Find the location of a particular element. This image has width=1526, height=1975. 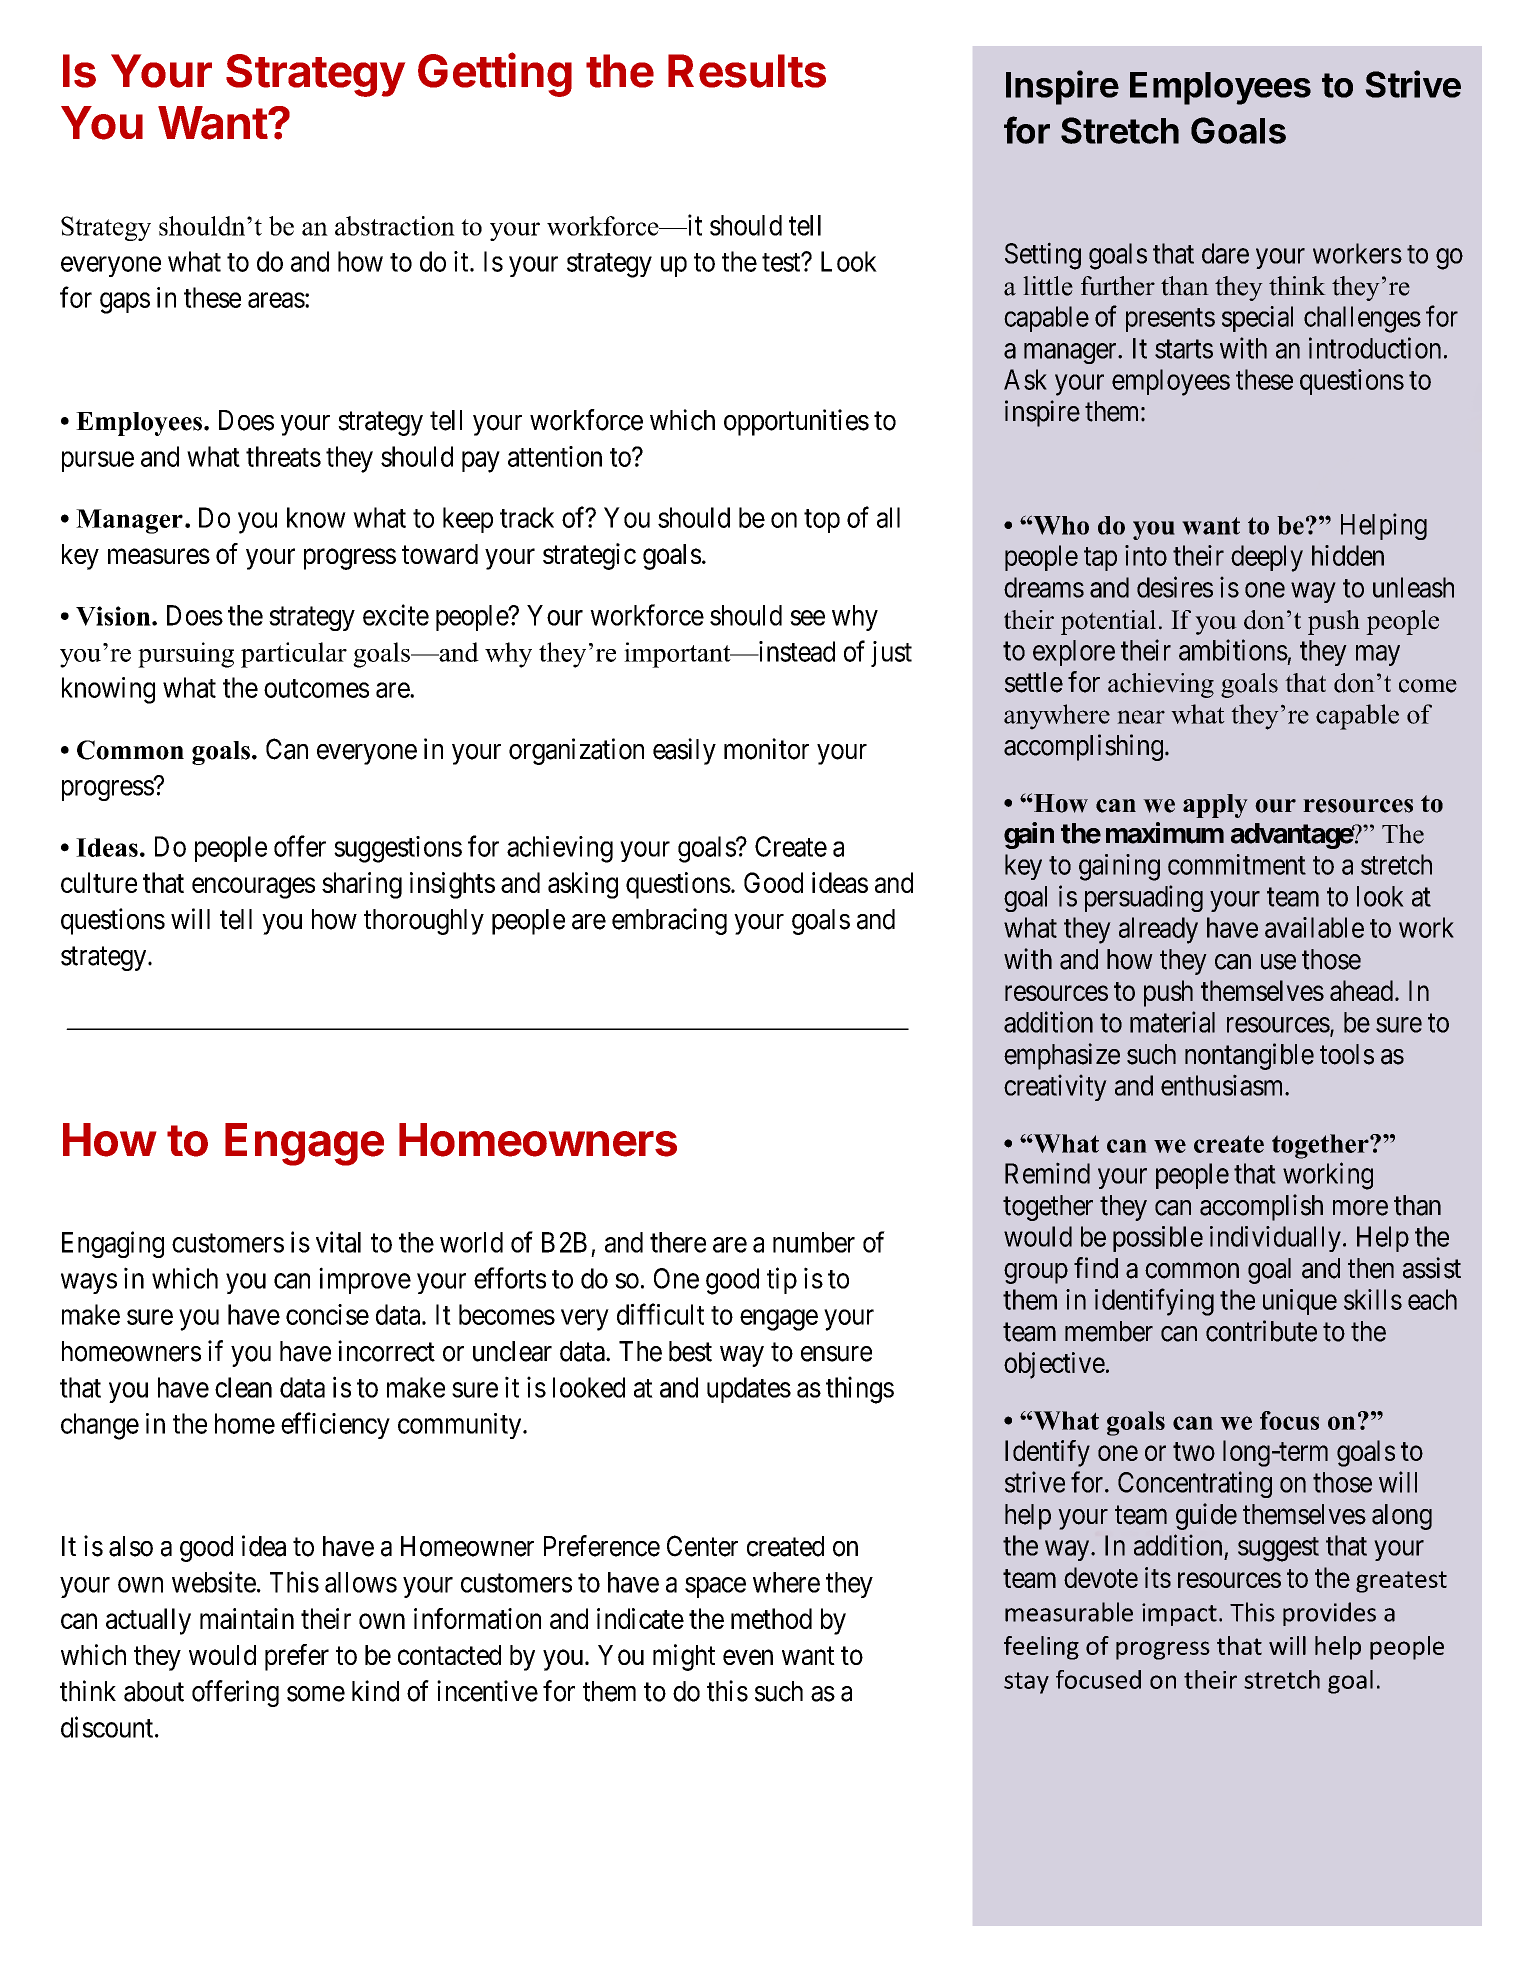

dare is located at coordinates (1225, 253).
